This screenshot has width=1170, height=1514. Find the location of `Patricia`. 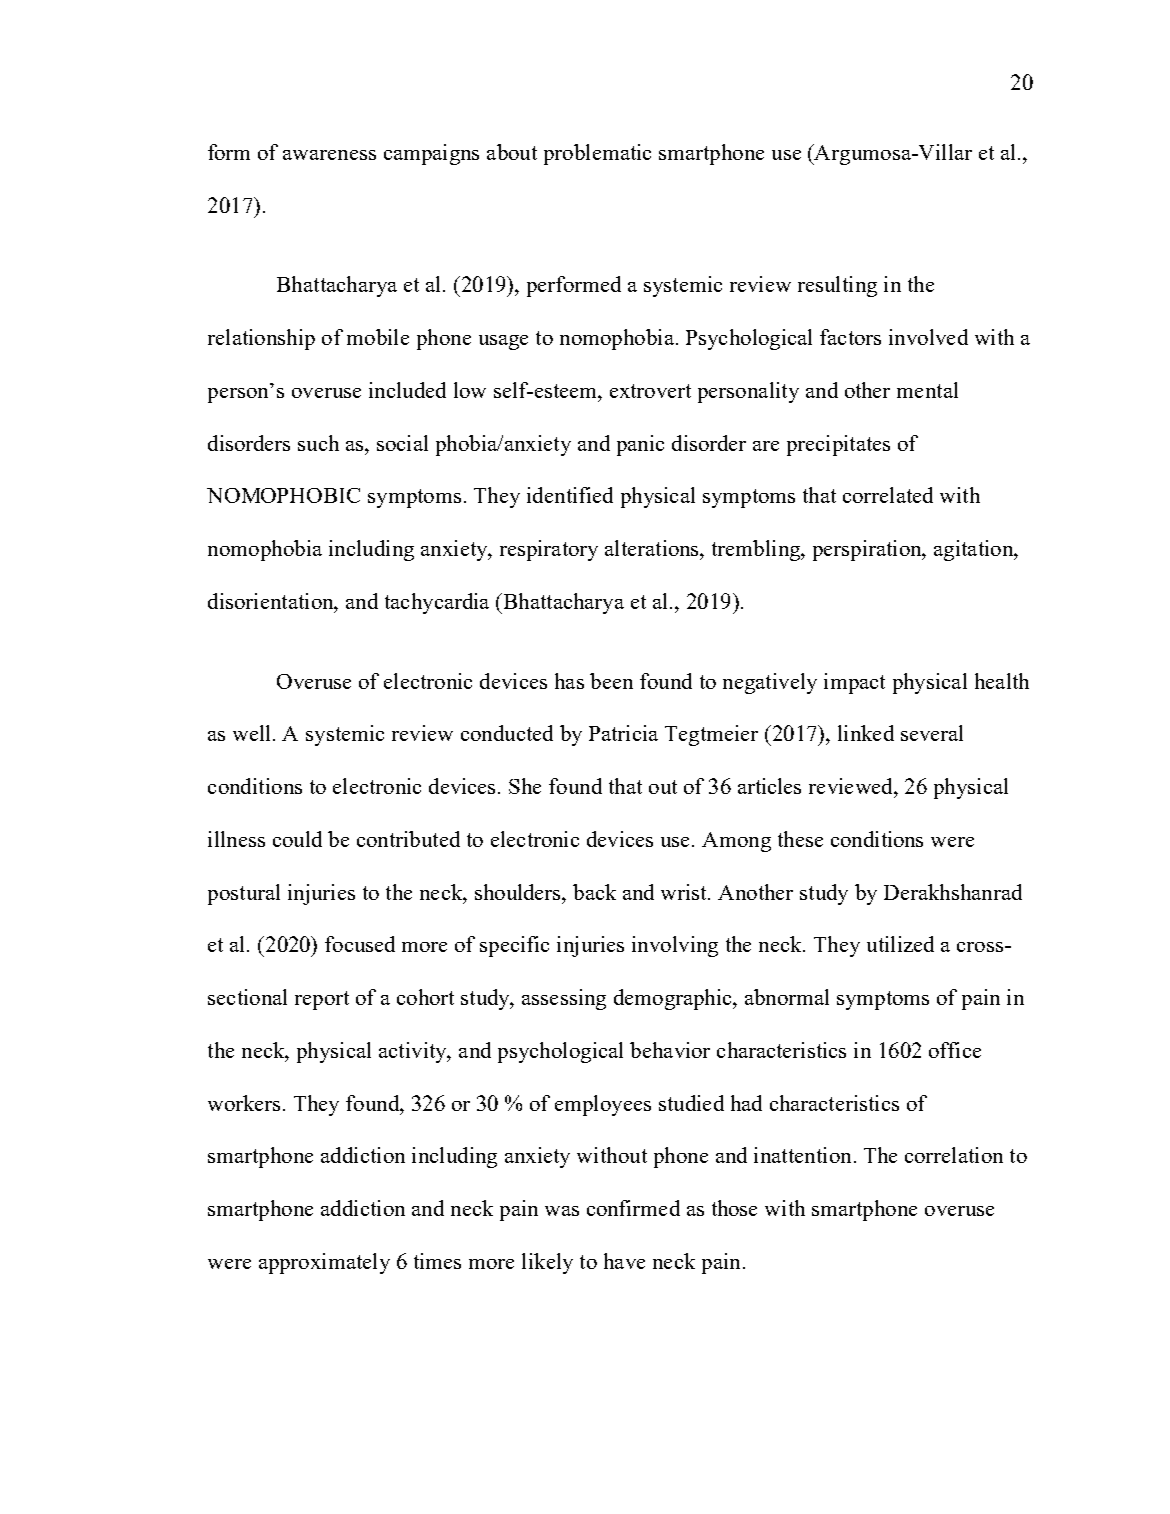

Patricia is located at coordinates (623, 733).
